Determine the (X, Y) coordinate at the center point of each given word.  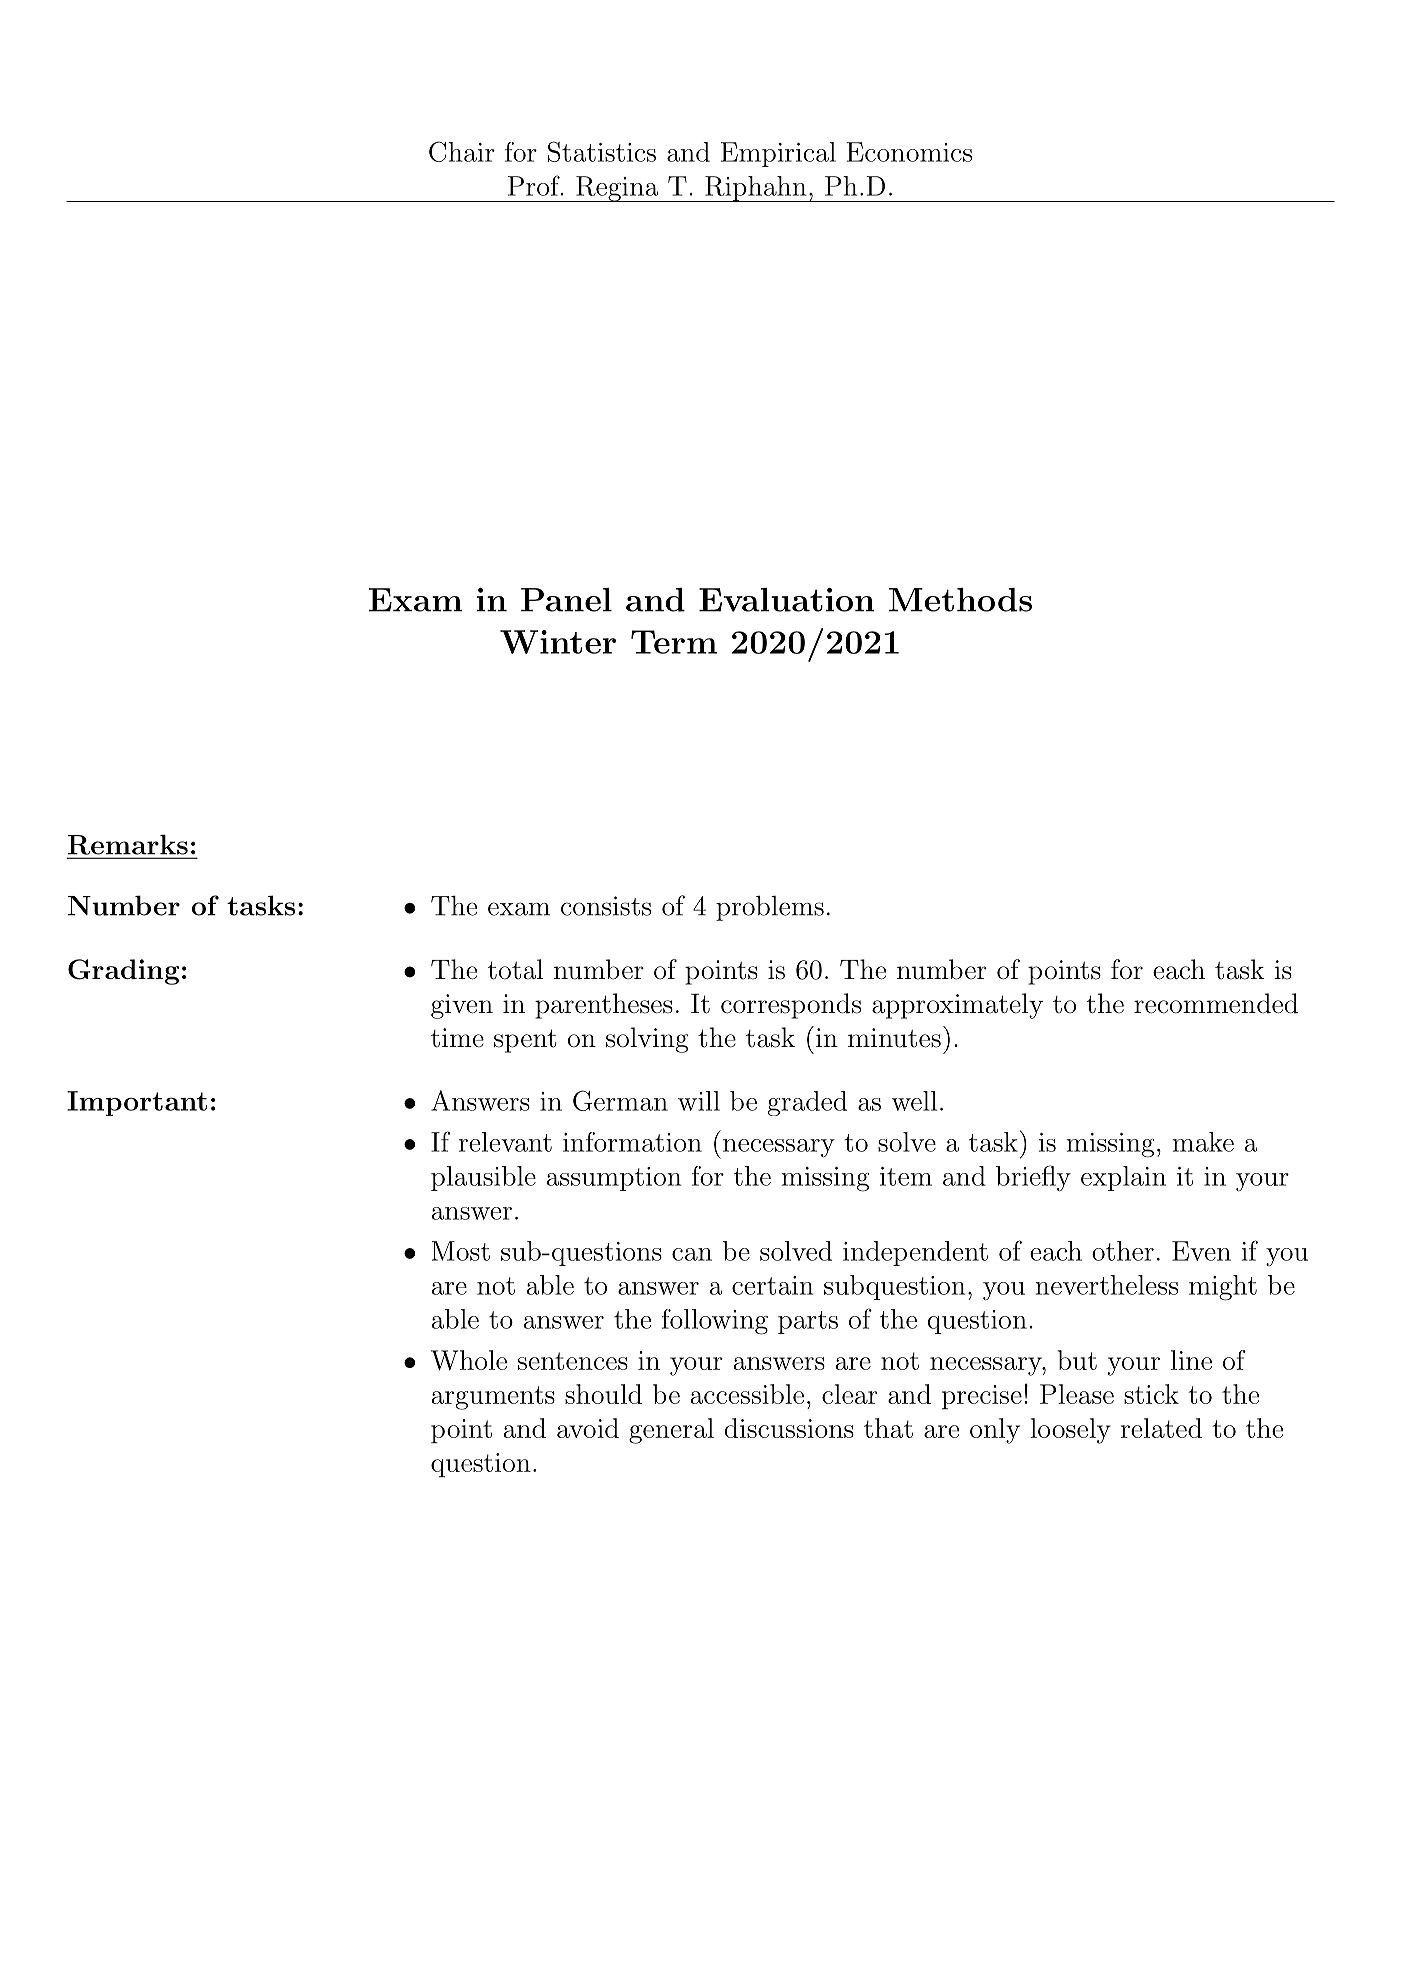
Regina (617, 189)
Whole (469, 1360)
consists (606, 906)
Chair (462, 151)
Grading (124, 972)
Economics (909, 152)
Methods (960, 600)
